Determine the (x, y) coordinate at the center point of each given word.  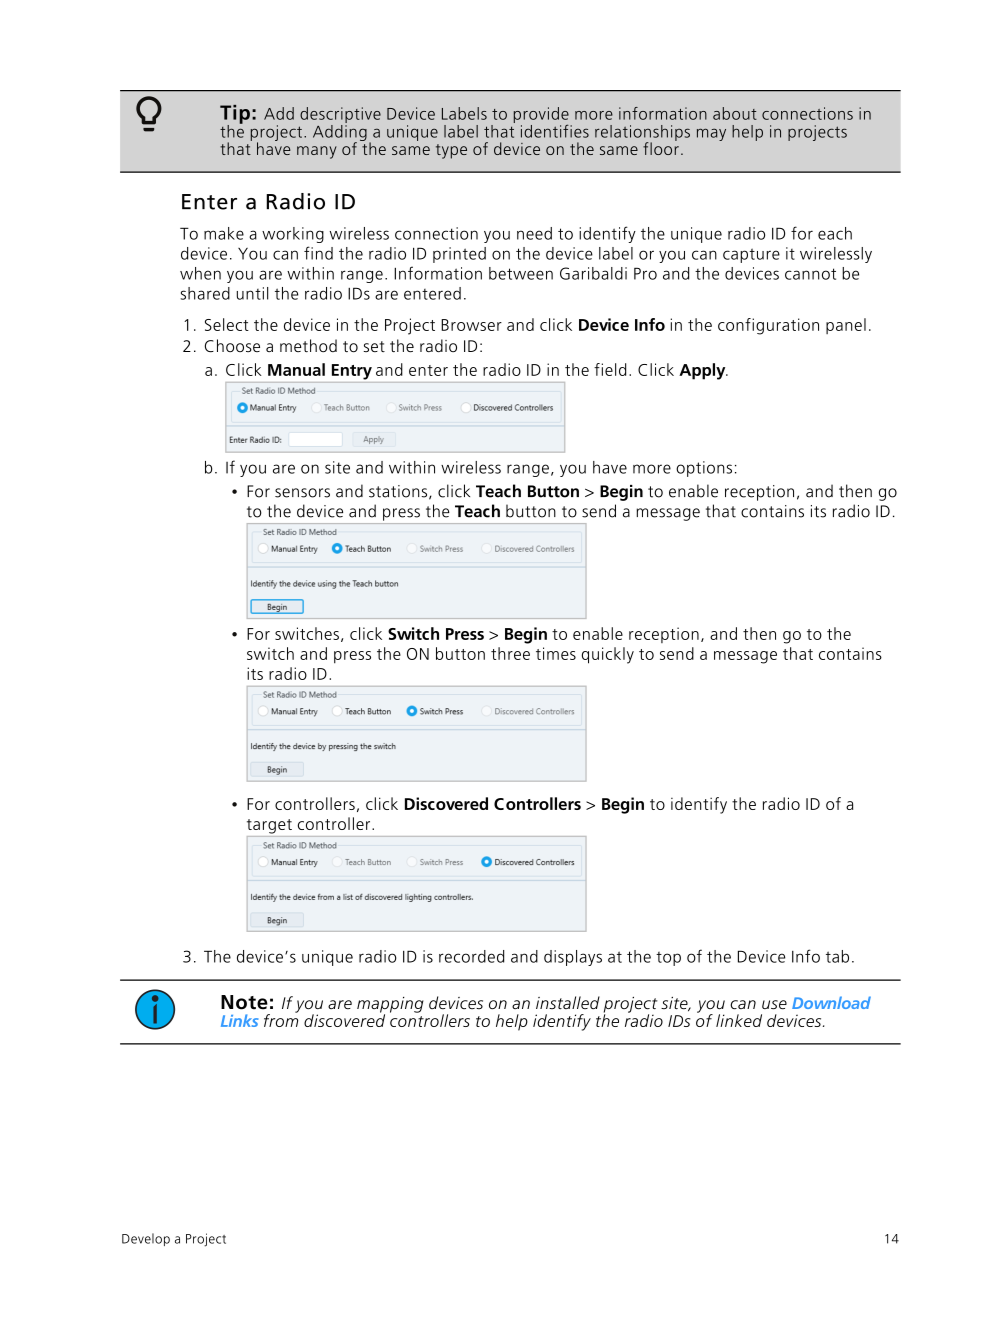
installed (568, 1002)
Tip (235, 115)
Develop (146, 1239)
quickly (608, 655)
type (451, 151)
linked (739, 1020)
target (269, 826)
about (735, 113)
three (510, 653)
